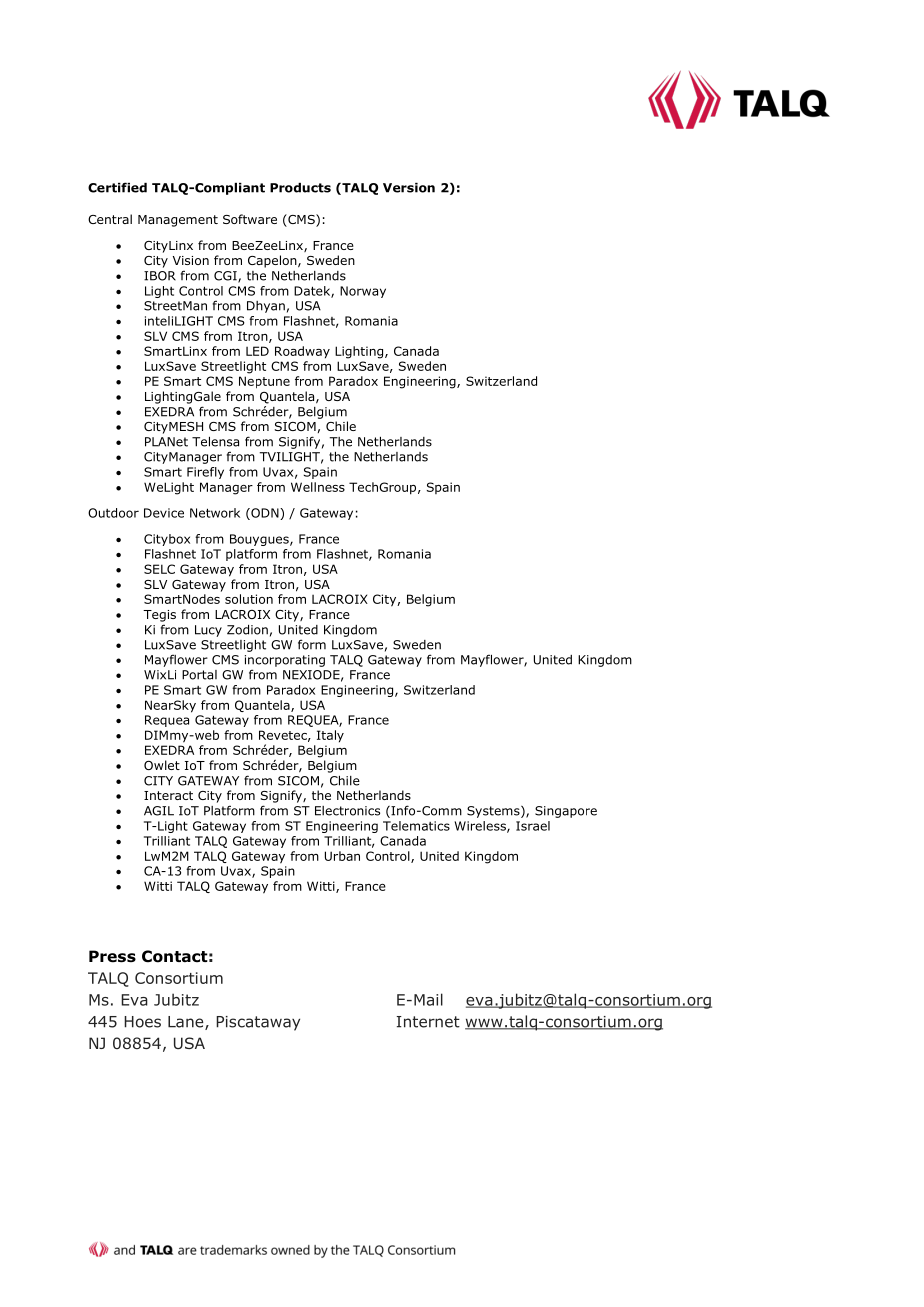 This document has width=924, height=1307. Describe the element at coordinates (494, 812) in the document. I see `Systems` at that location.
